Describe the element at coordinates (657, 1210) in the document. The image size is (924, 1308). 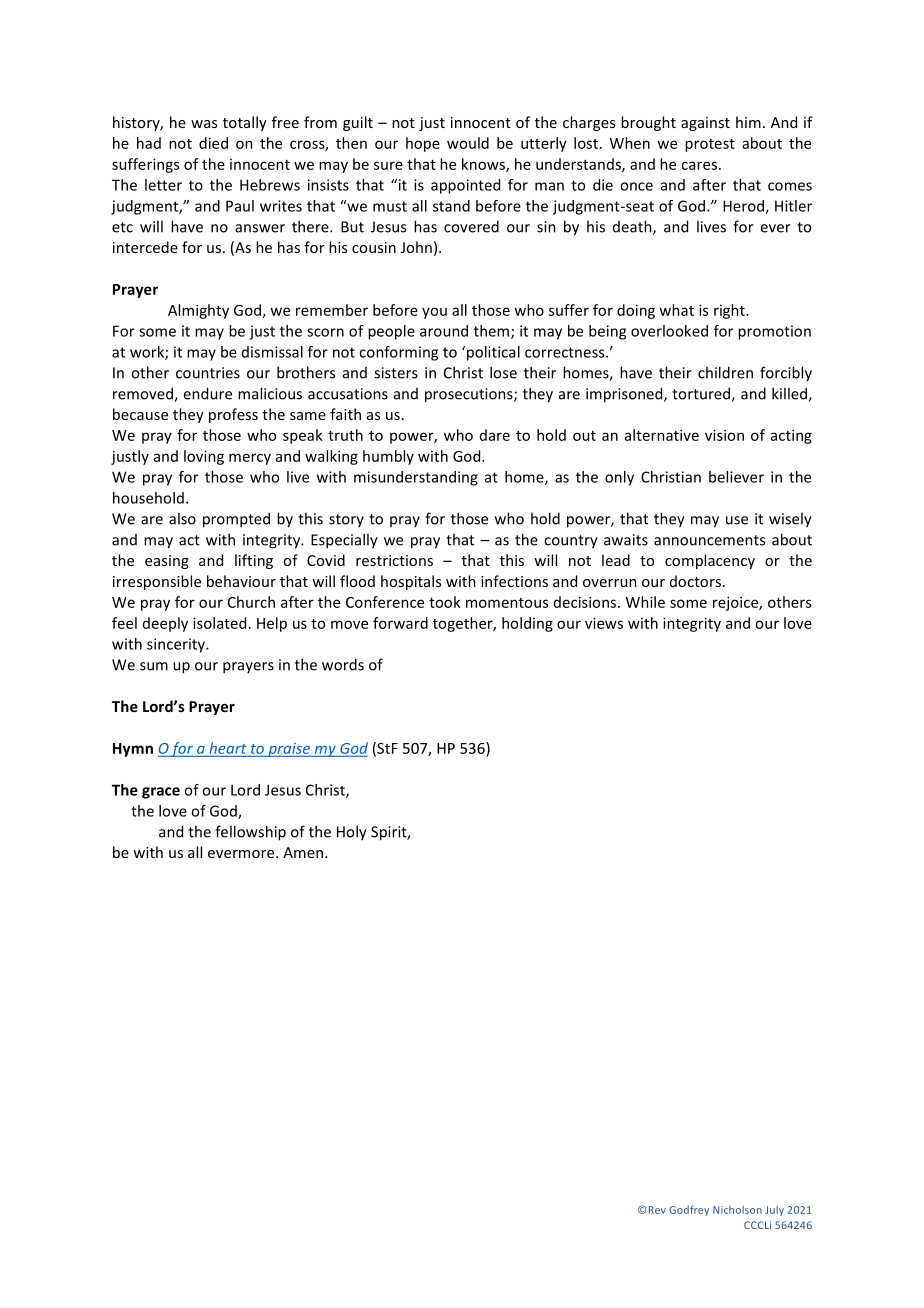
I see `Rev` at that location.
